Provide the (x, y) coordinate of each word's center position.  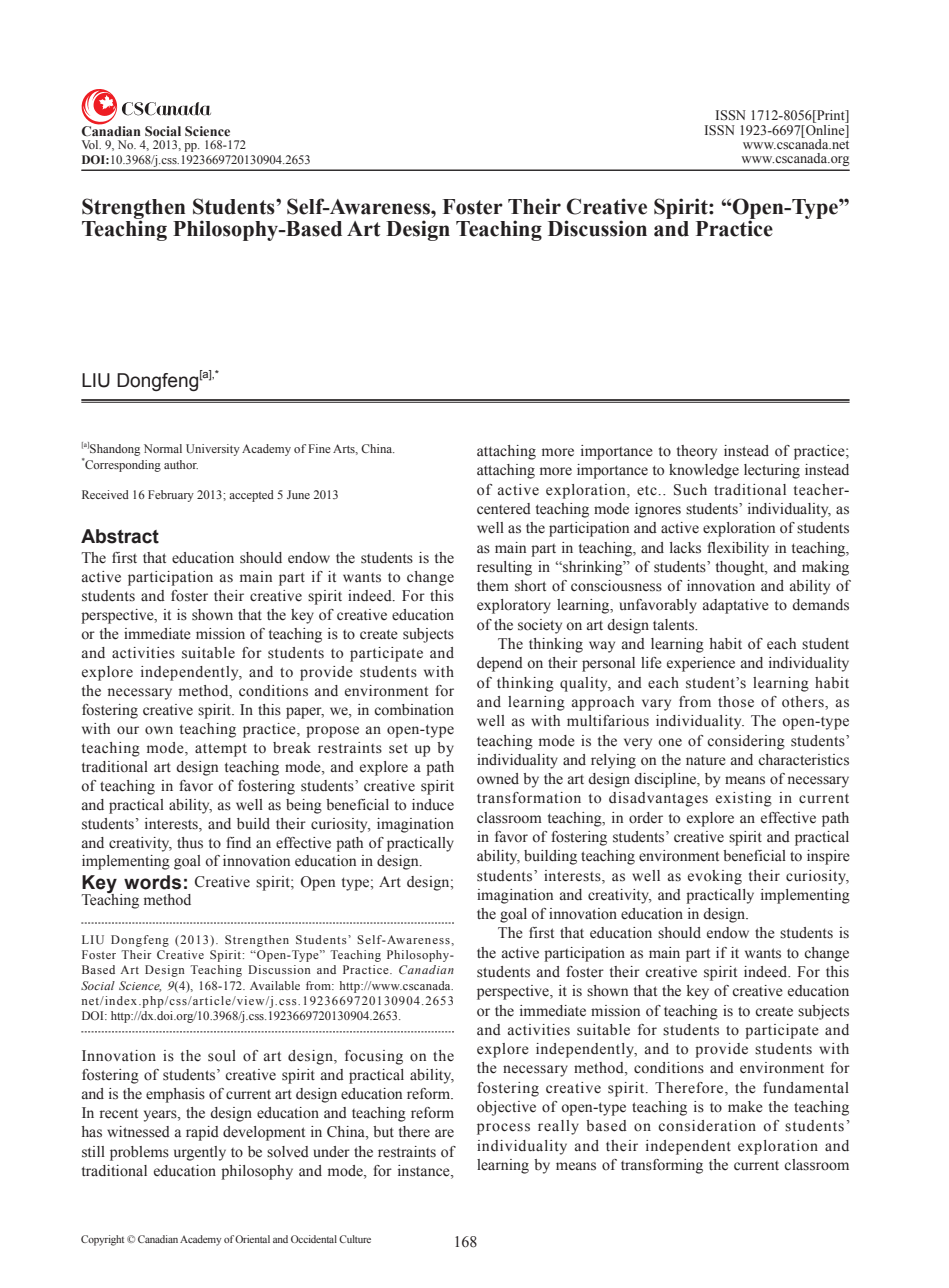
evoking (715, 877)
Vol (91, 144)
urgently (200, 1153)
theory (697, 452)
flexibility (738, 549)
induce (433, 805)
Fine (319, 448)
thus (190, 843)
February (171, 496)
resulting (504, 568)
